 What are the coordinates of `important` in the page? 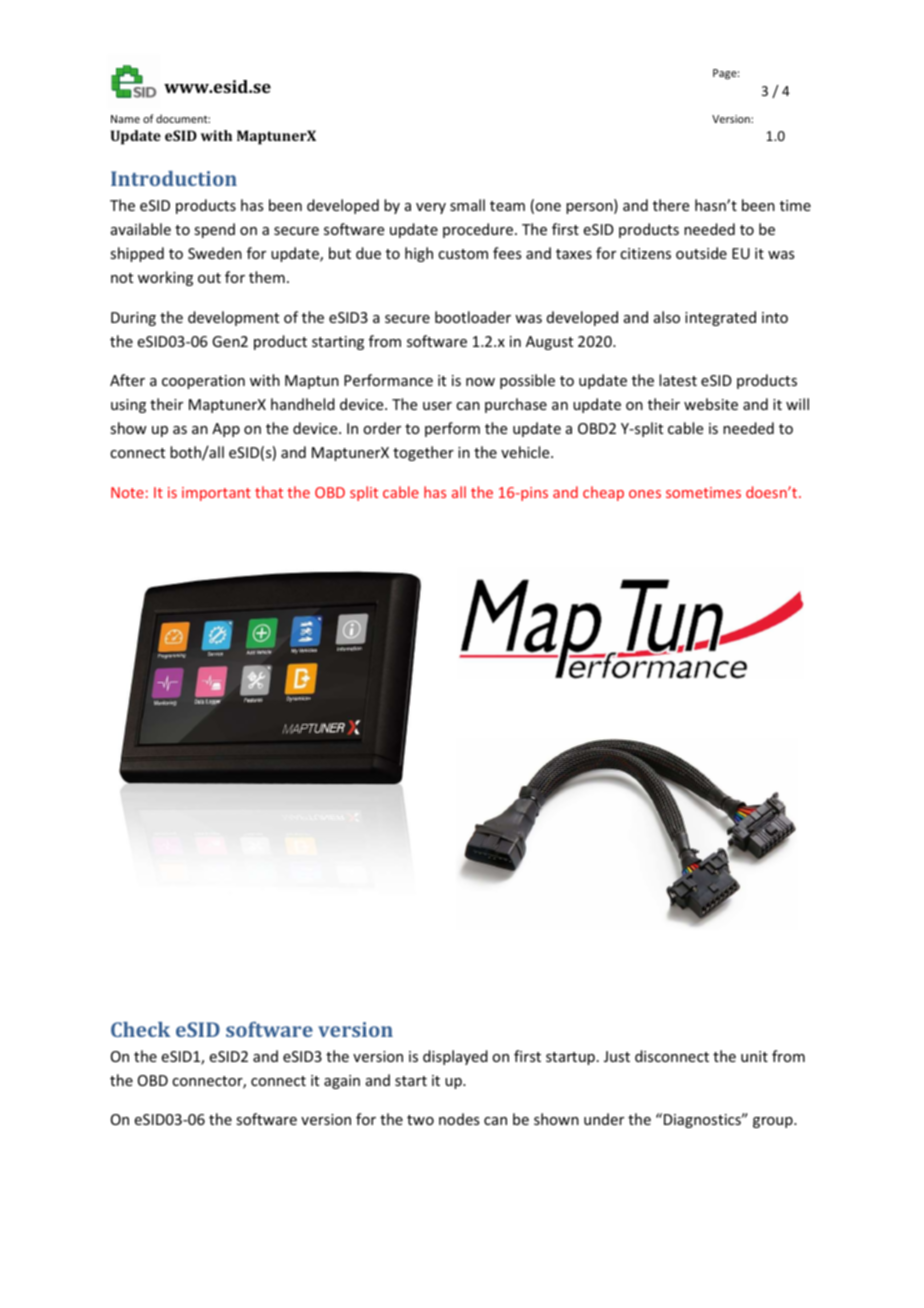 It's located at (216, 494).
